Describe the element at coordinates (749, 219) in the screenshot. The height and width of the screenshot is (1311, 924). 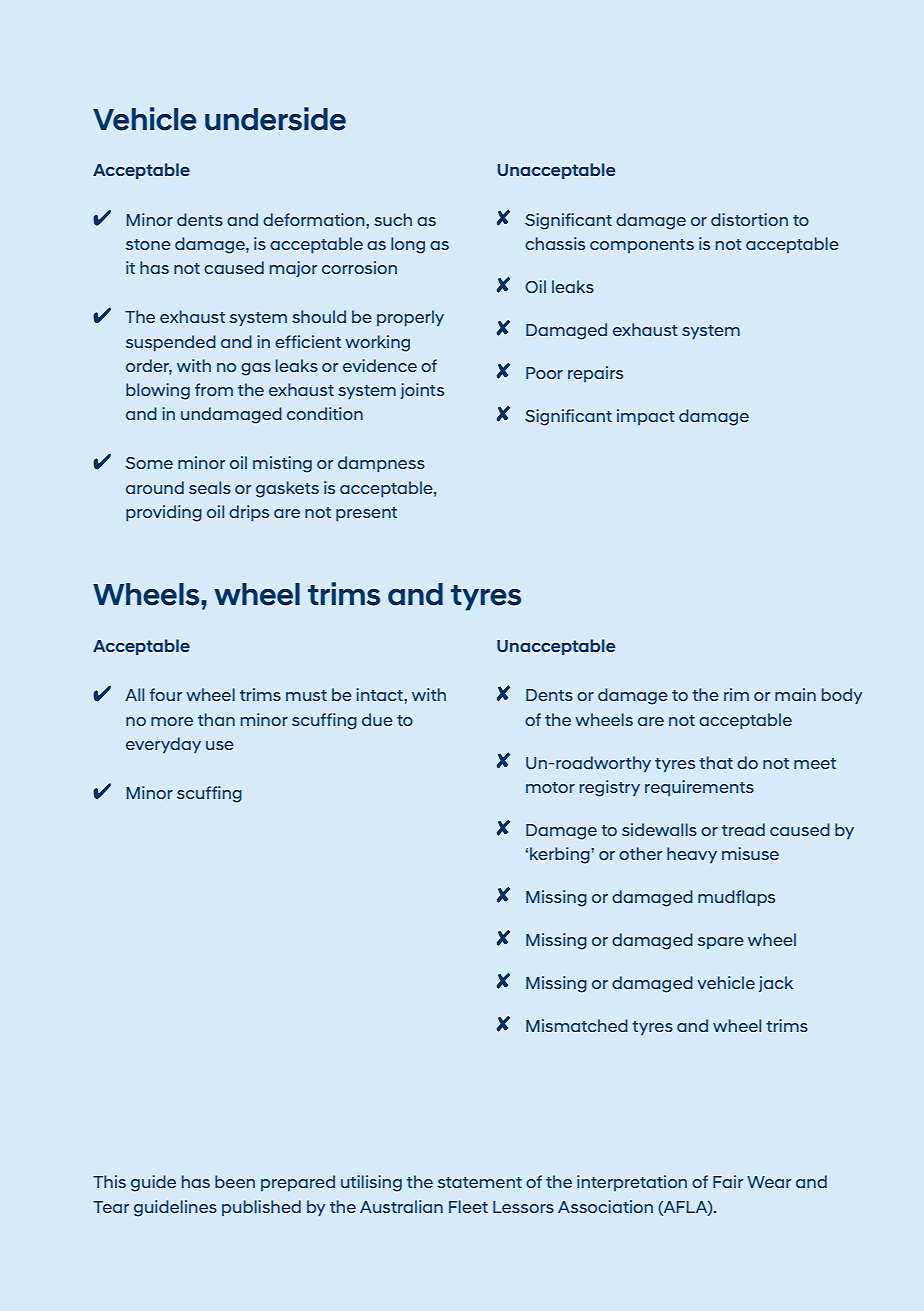
I see `distortion` at that location.
